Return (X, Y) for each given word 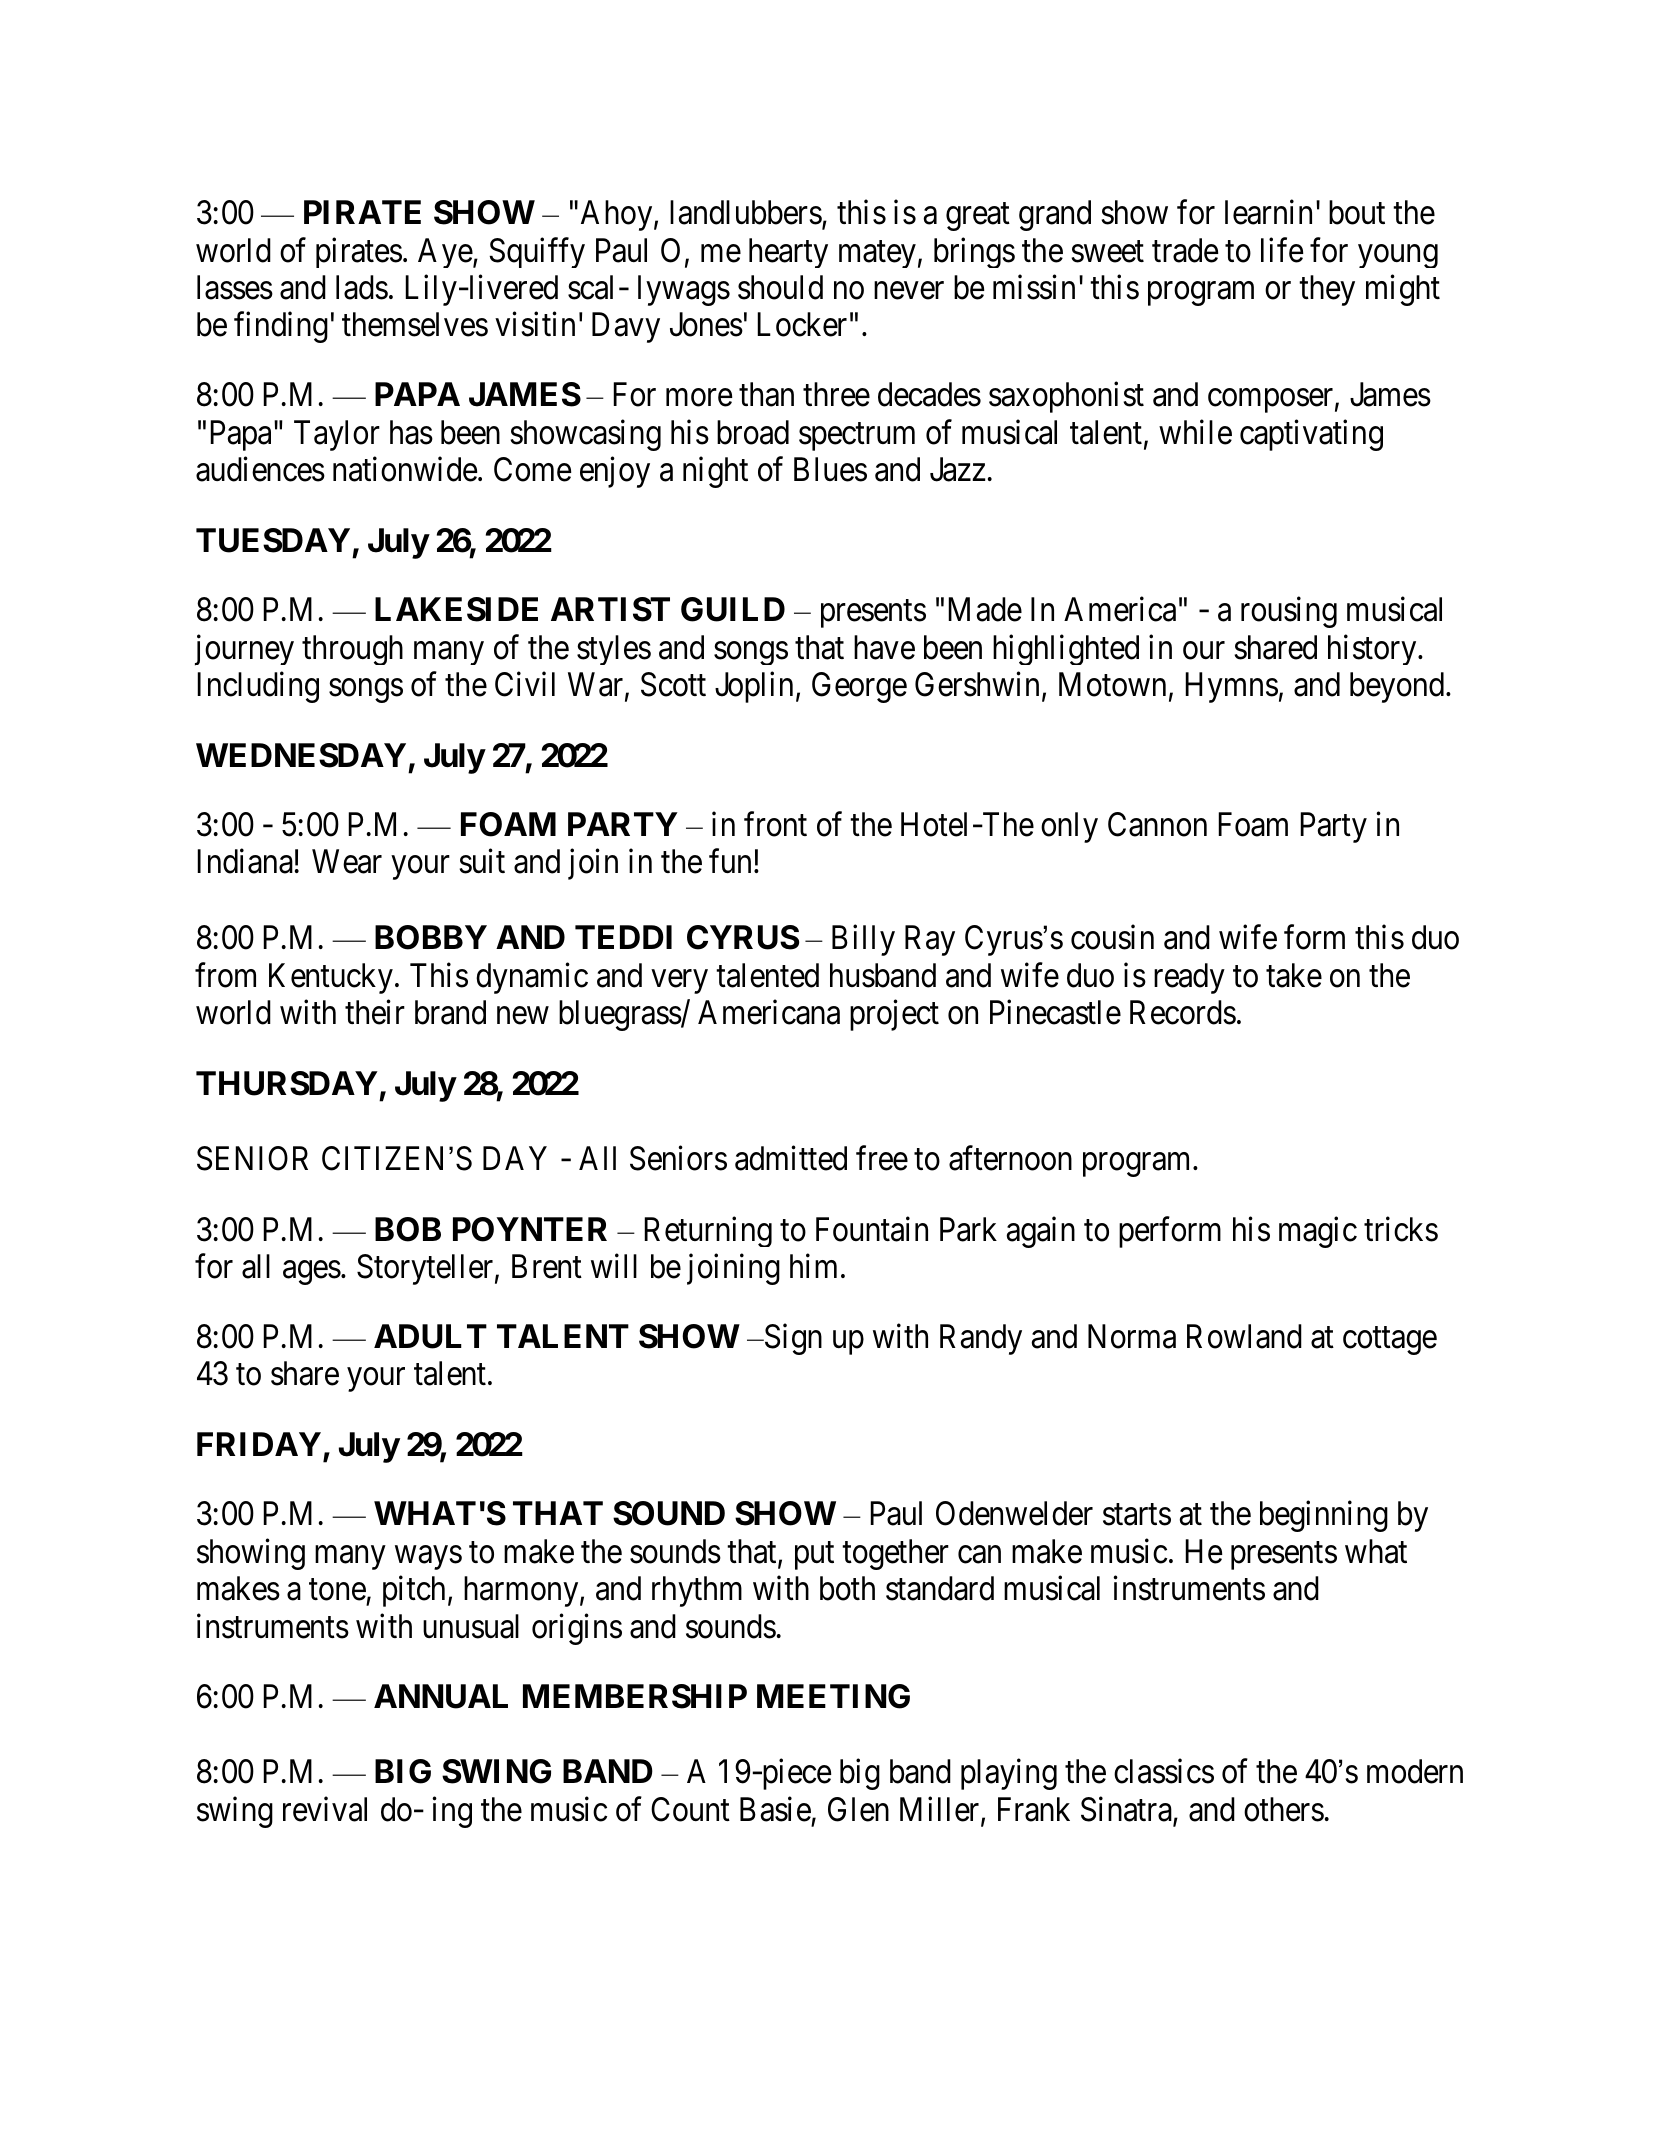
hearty (788, 253)
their (375, 1012)
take (1294, 975)
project (894, 1015)
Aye (445, 253)
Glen (858, 1809)
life (1282, 250)
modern (1415, 1771)
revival (325, 1809)
